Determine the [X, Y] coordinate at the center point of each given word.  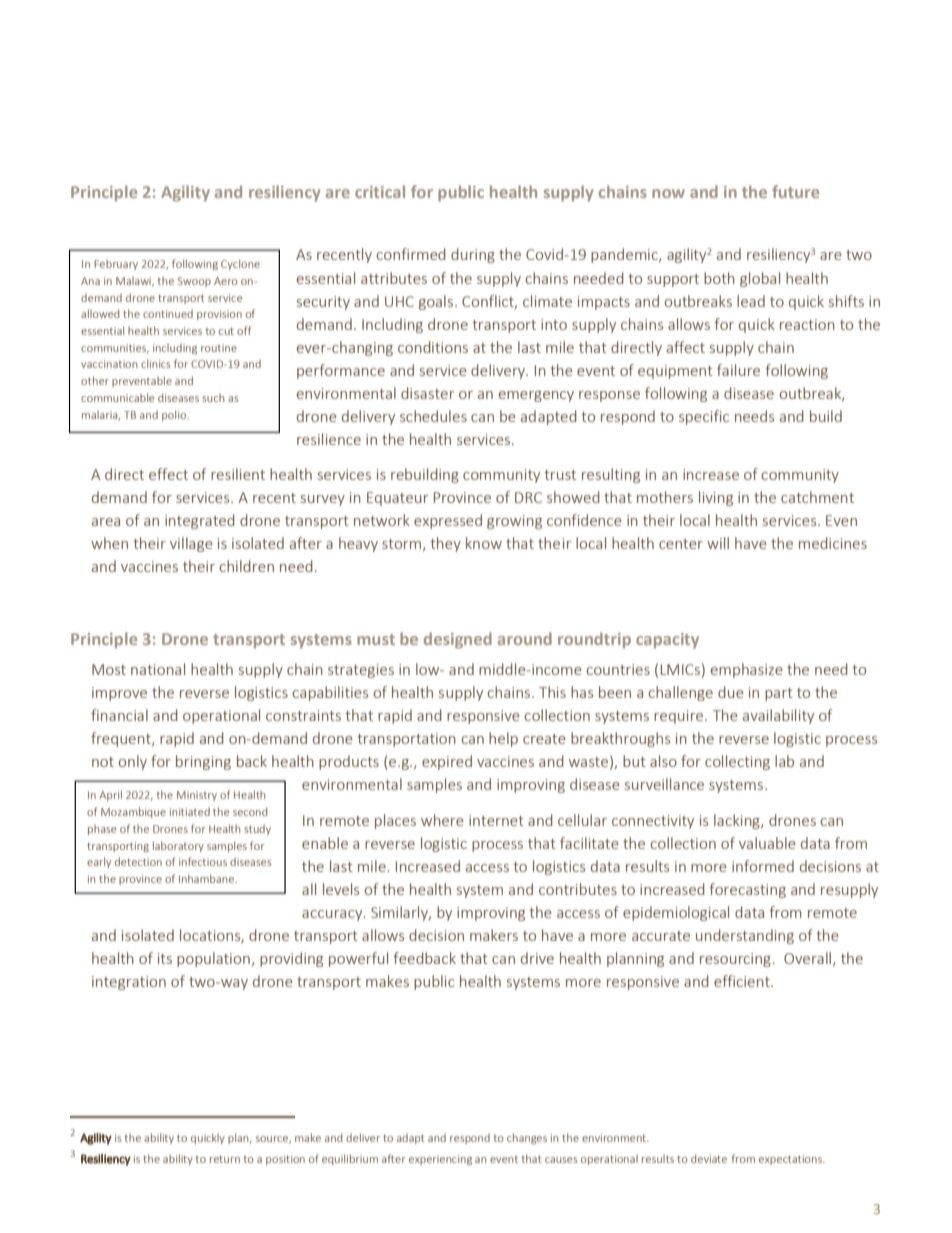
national [158, 669]
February [116, 265]
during [473, 255]
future [795, 191]
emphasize [747, 670]
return [225, 1159]
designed [458, 640]
